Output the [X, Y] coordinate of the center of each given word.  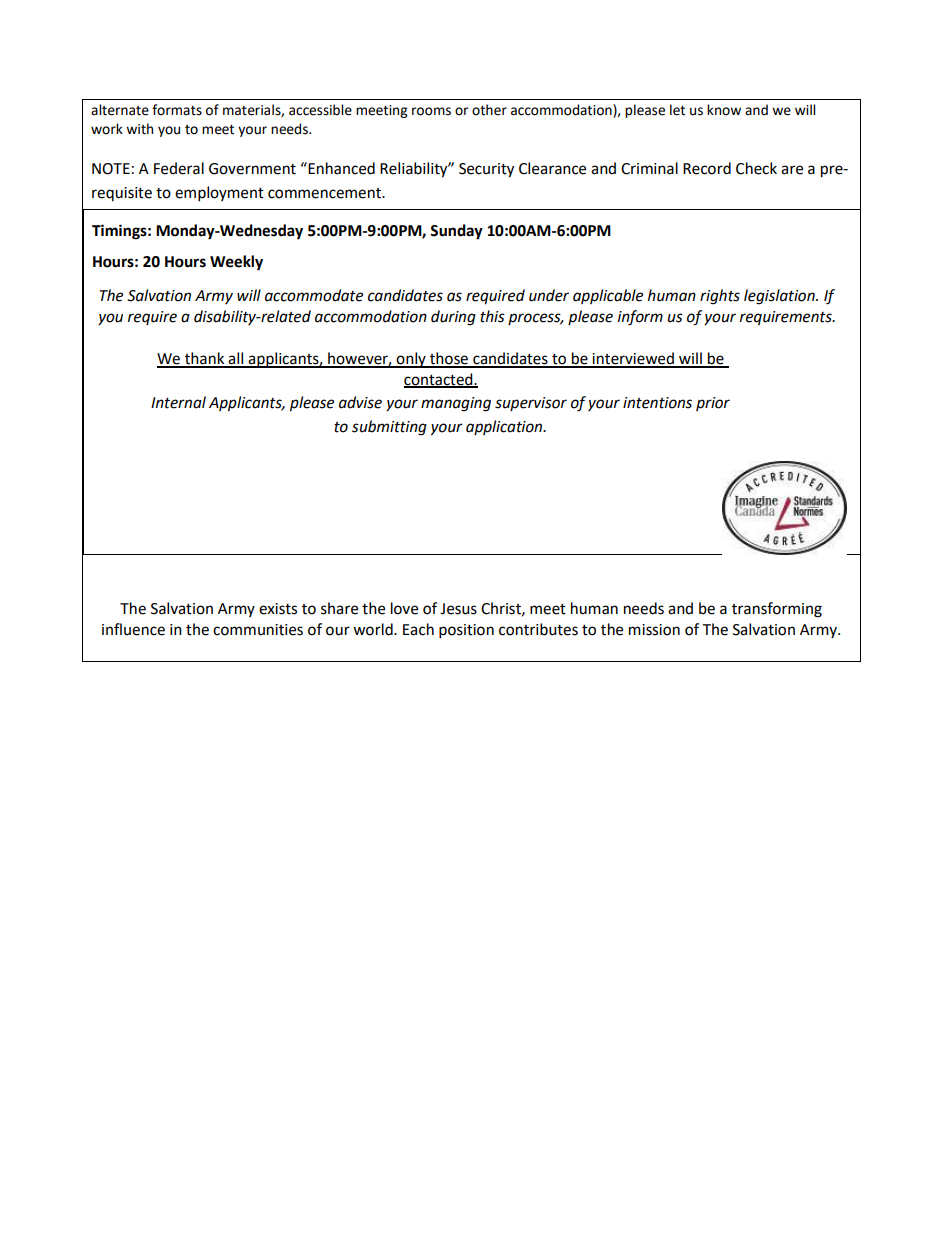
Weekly [236, 263]
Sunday [456, 232]
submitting [389, 428]
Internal [178, 402]
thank [205, 359]
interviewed [633, 359]
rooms [431, 111]
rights [720, 297]
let [677, 110]
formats [177, 110]
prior [713, 404]
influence [133, 629]
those [449, 359]
